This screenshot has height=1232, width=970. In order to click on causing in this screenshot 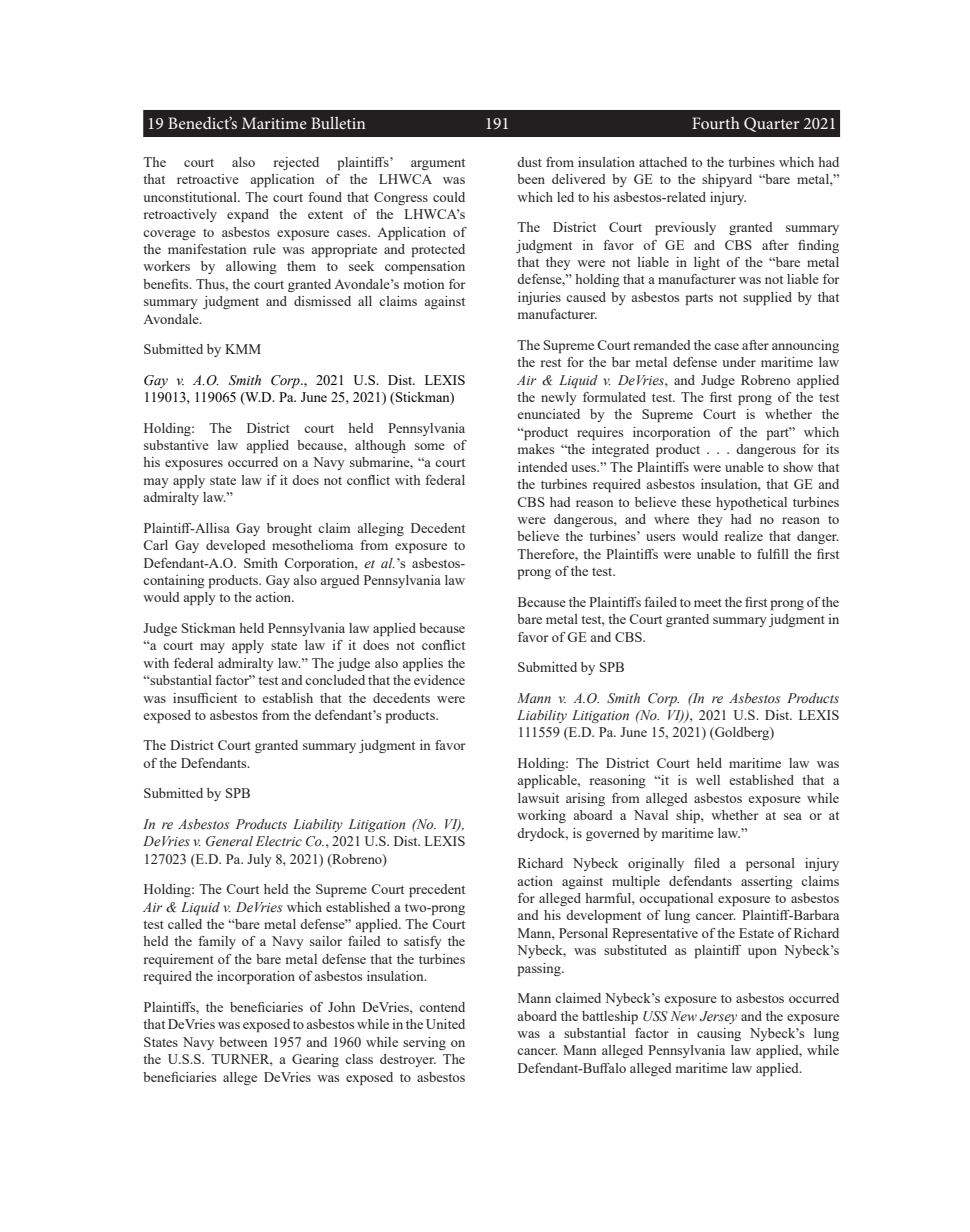, I will do `click(719, 1034)`.
